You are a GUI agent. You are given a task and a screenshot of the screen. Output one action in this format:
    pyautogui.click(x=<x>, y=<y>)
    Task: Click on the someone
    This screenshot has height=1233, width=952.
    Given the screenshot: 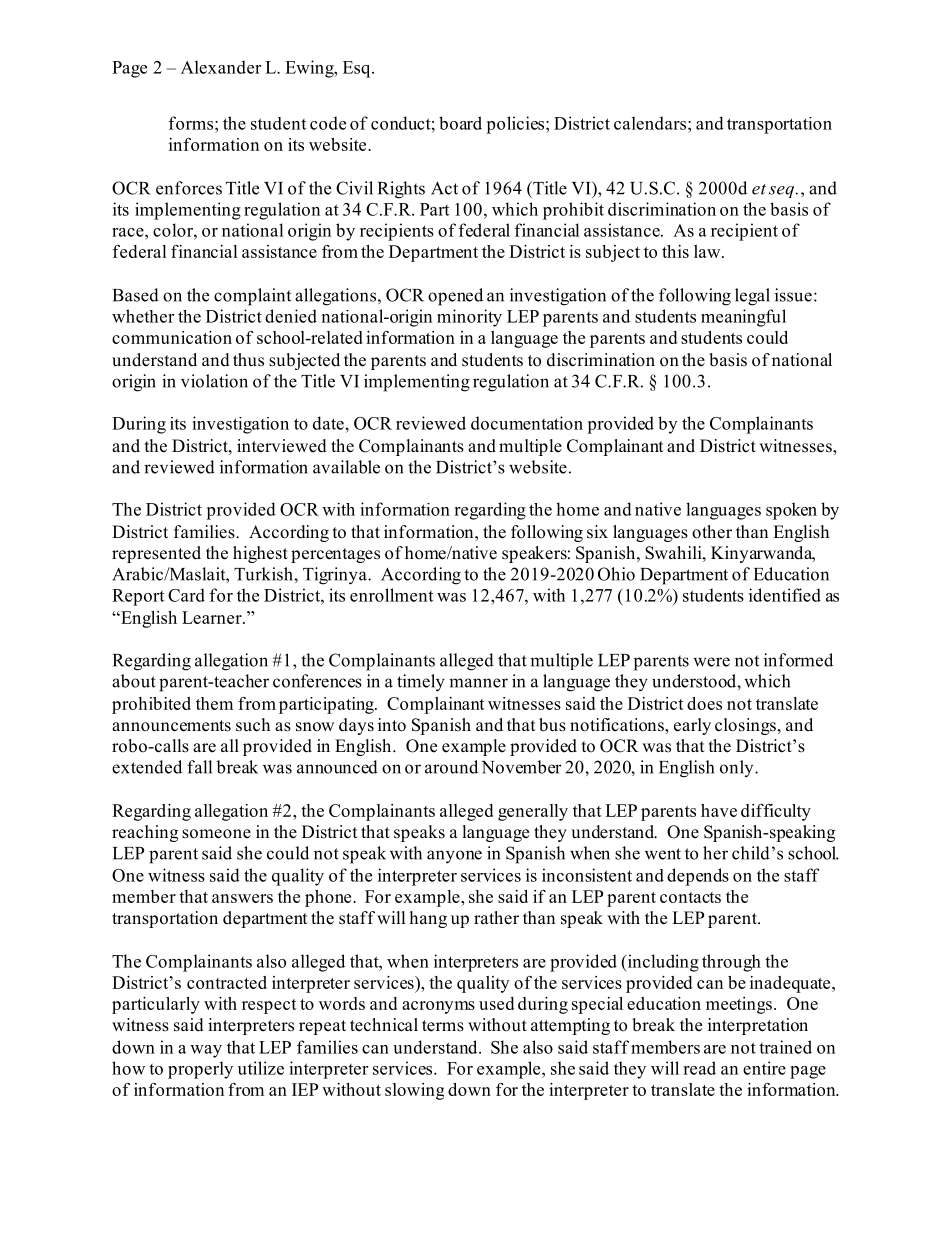 What is the action you would take?
    pyautogui.click(x=216, y=834)
